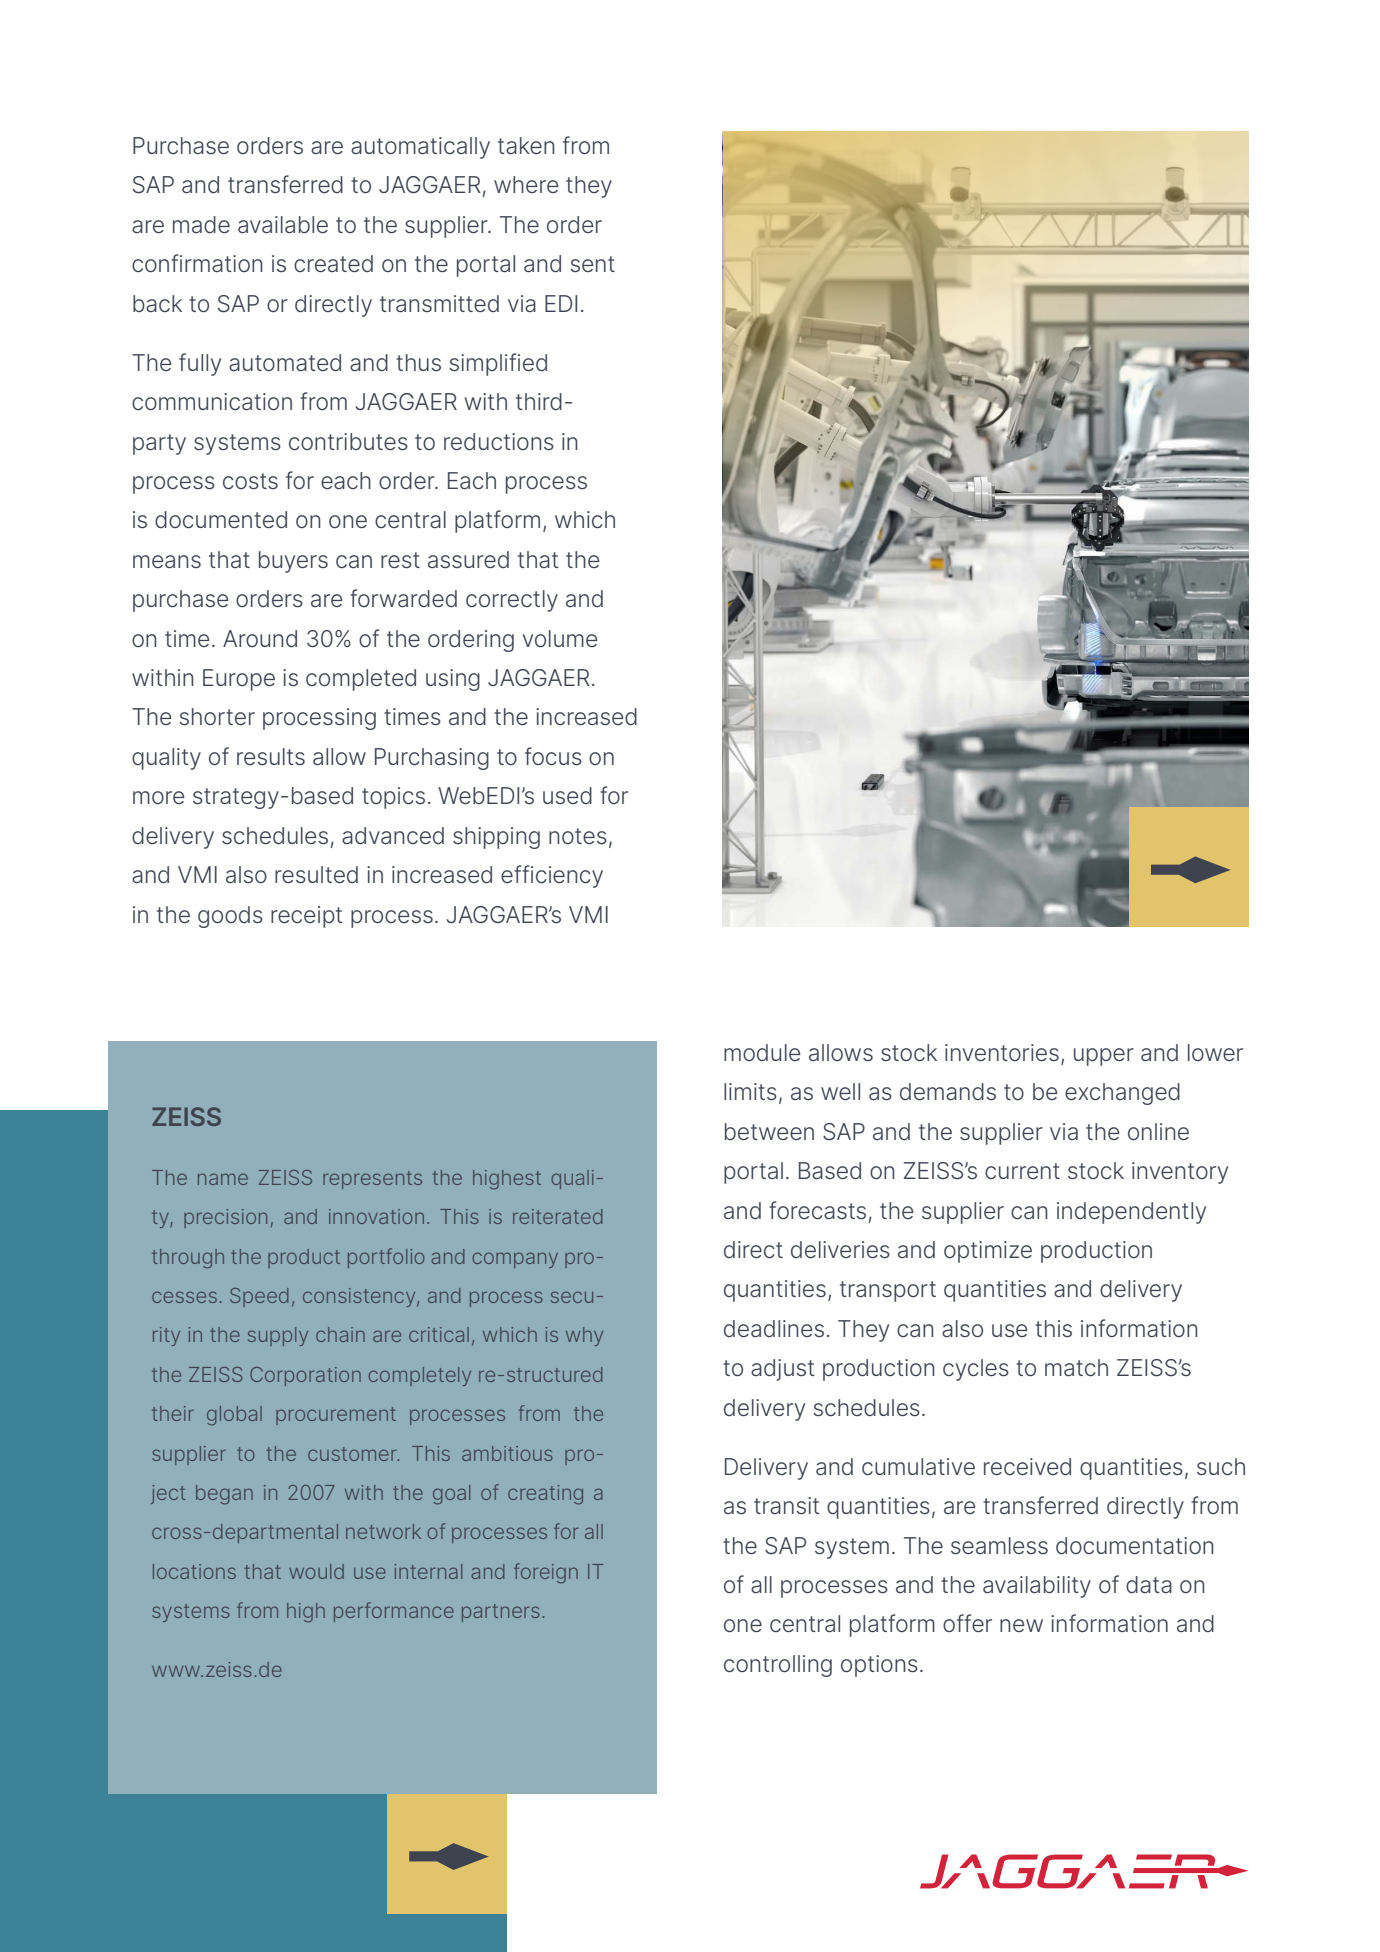 Image resolution: width=1380 pixels, height=1952 pixels. I want to click on efficiency, so click(552, 876).
